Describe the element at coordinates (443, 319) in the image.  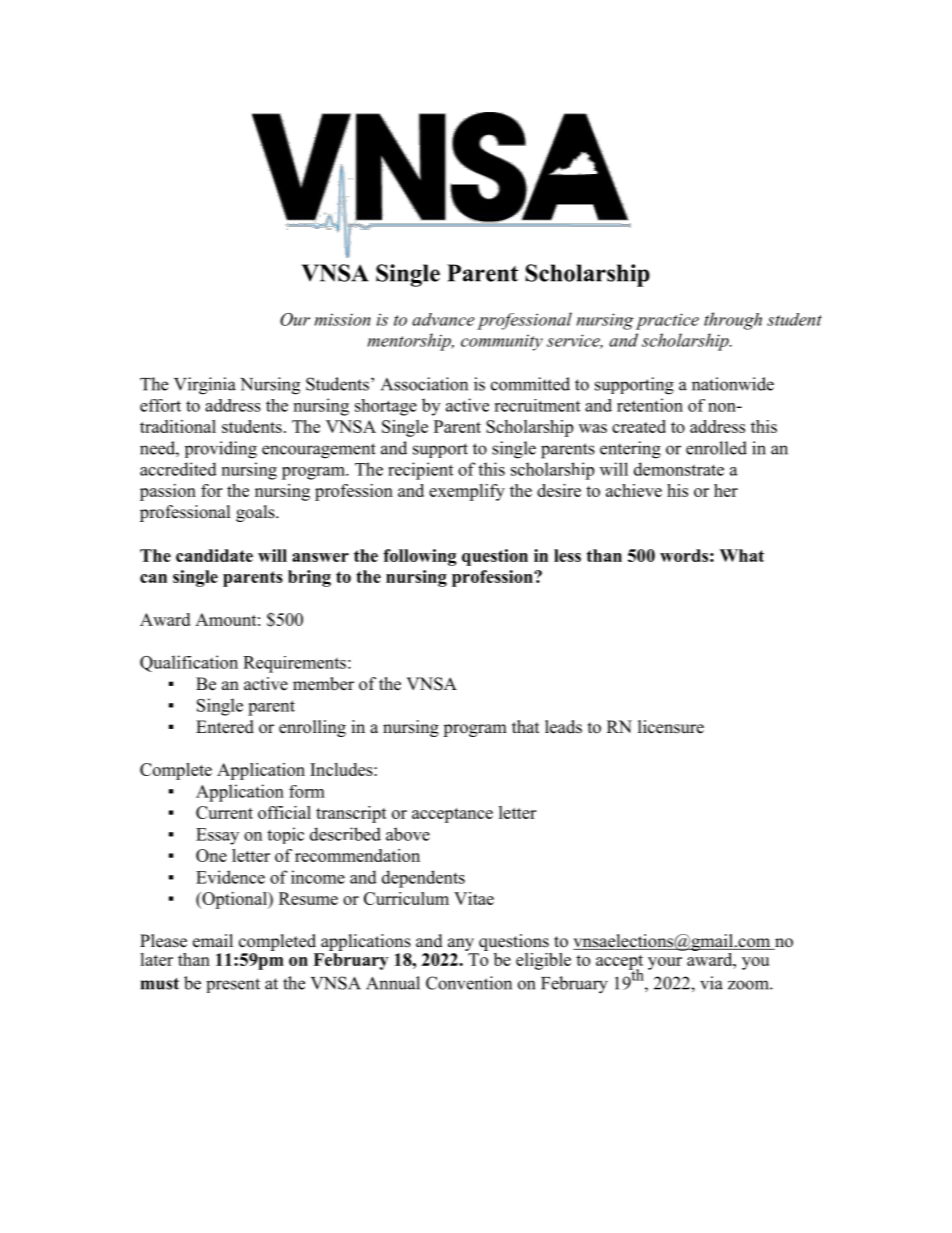
I see `advance` at that location.
